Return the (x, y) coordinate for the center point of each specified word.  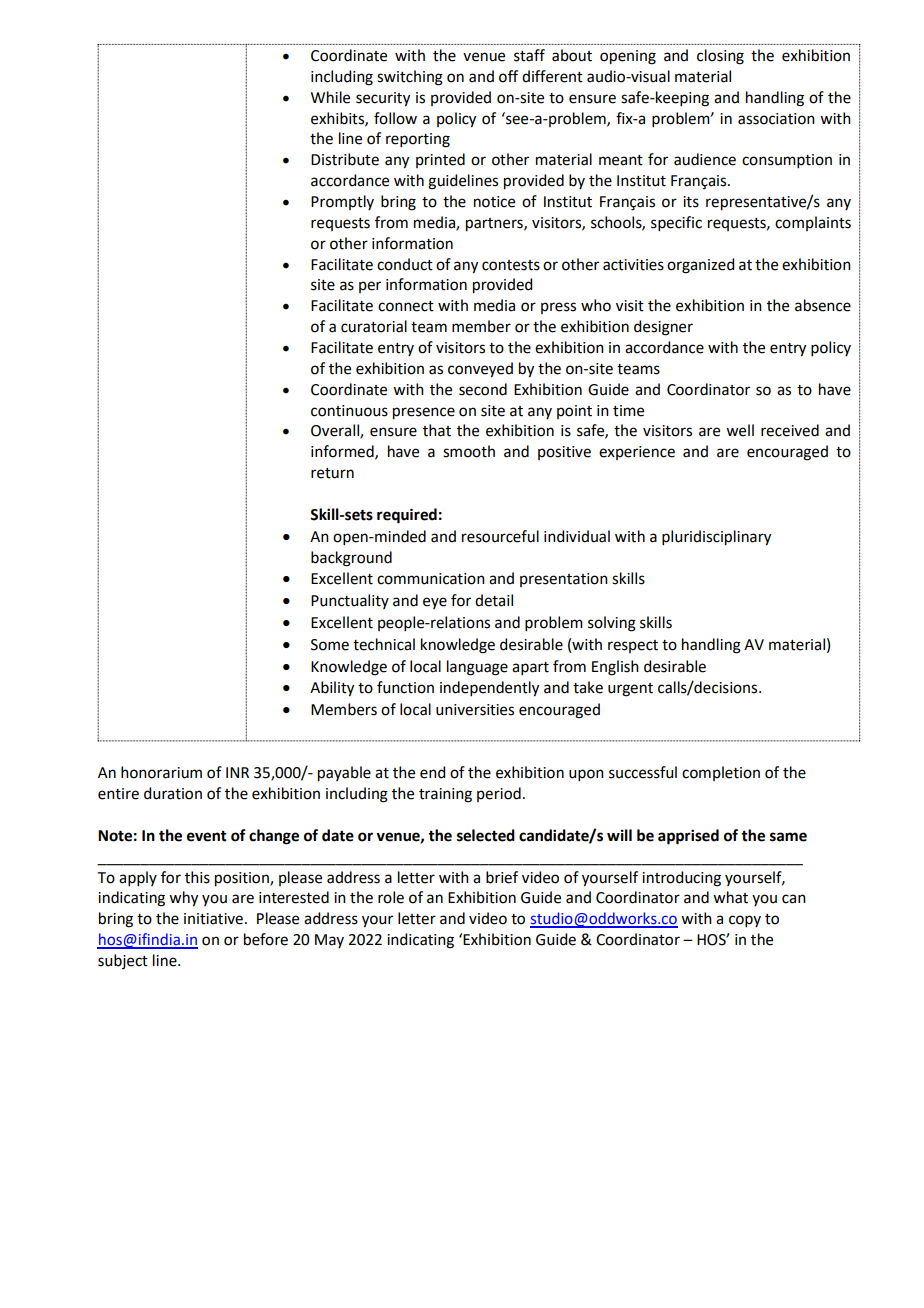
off (508, 76)
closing (720, 57)
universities (475, 710)
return (332, 473)
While (330, 97)
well (740, 430)
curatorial (374, 326)
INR (237, 772)
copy (745, 921)
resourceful (500, 536)
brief (502, 877)
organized (700, 266)
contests (511, 265)
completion (721, 773)
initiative (213, 919)
